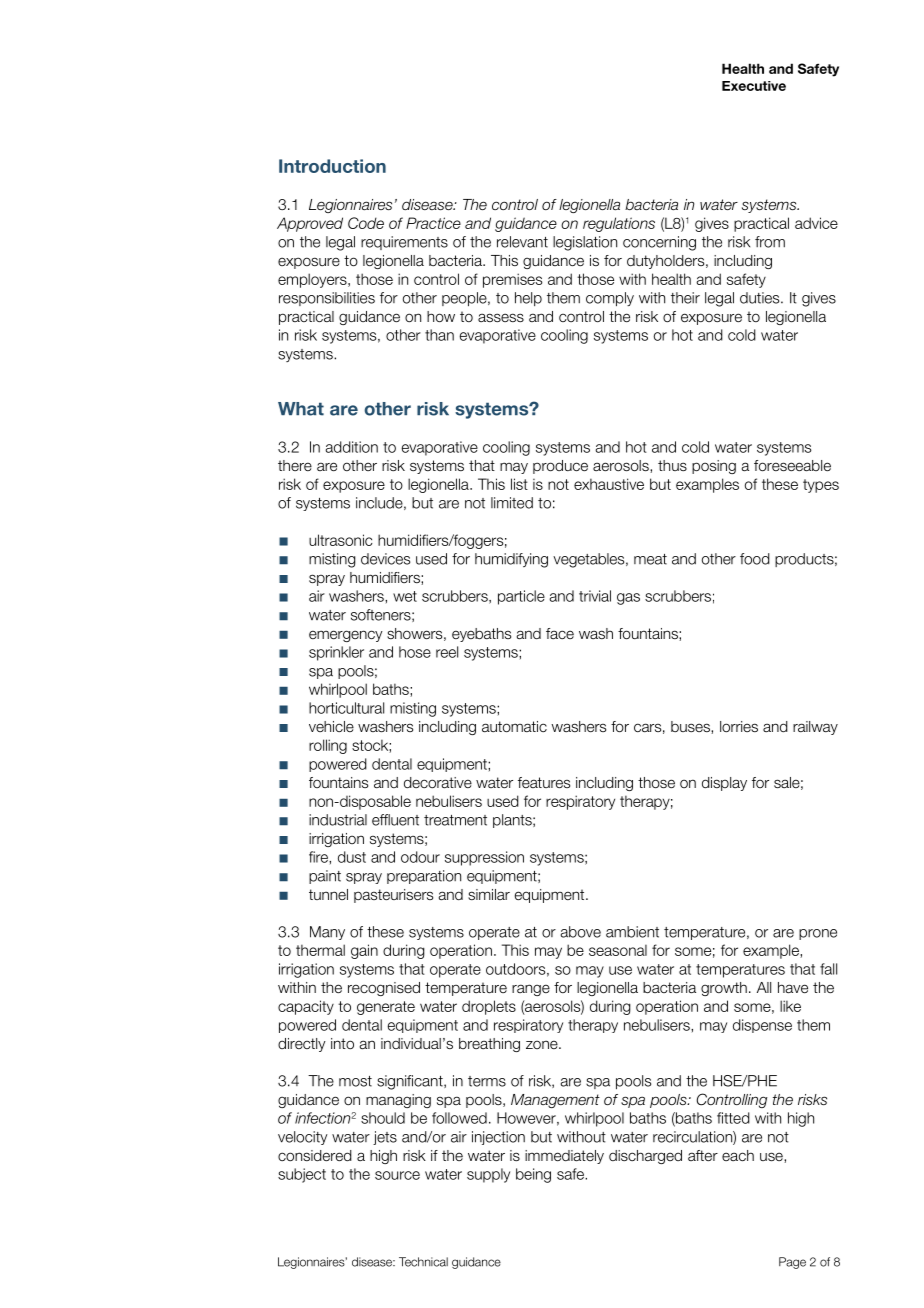 This screenshot has height=1308, width=924. What do you see at coordinates (792, 466) in the screenshot?
I see `foreseeable` at bounding box center [792, 466].
